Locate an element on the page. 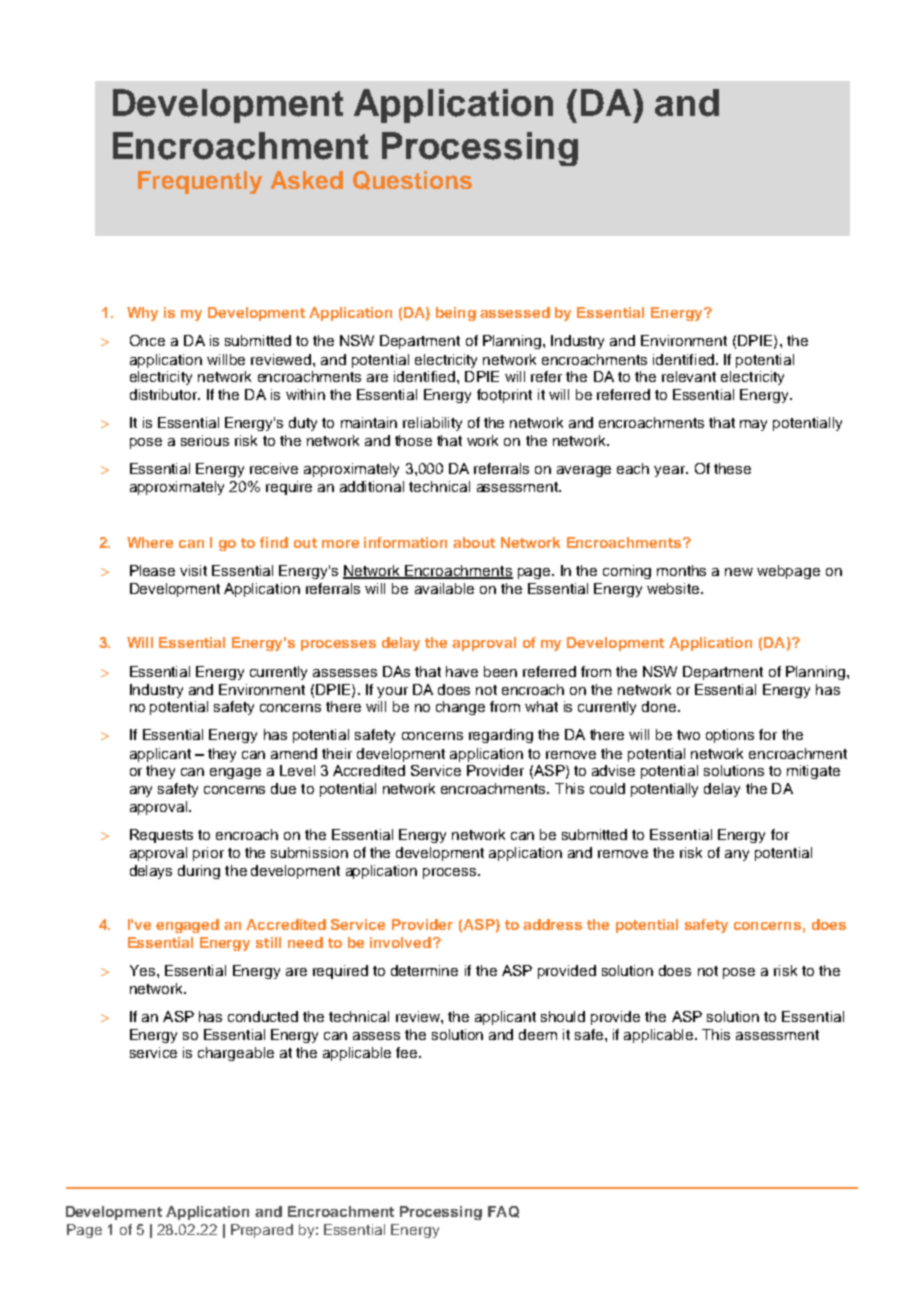  deem is located at coordinates (538, 1034).
